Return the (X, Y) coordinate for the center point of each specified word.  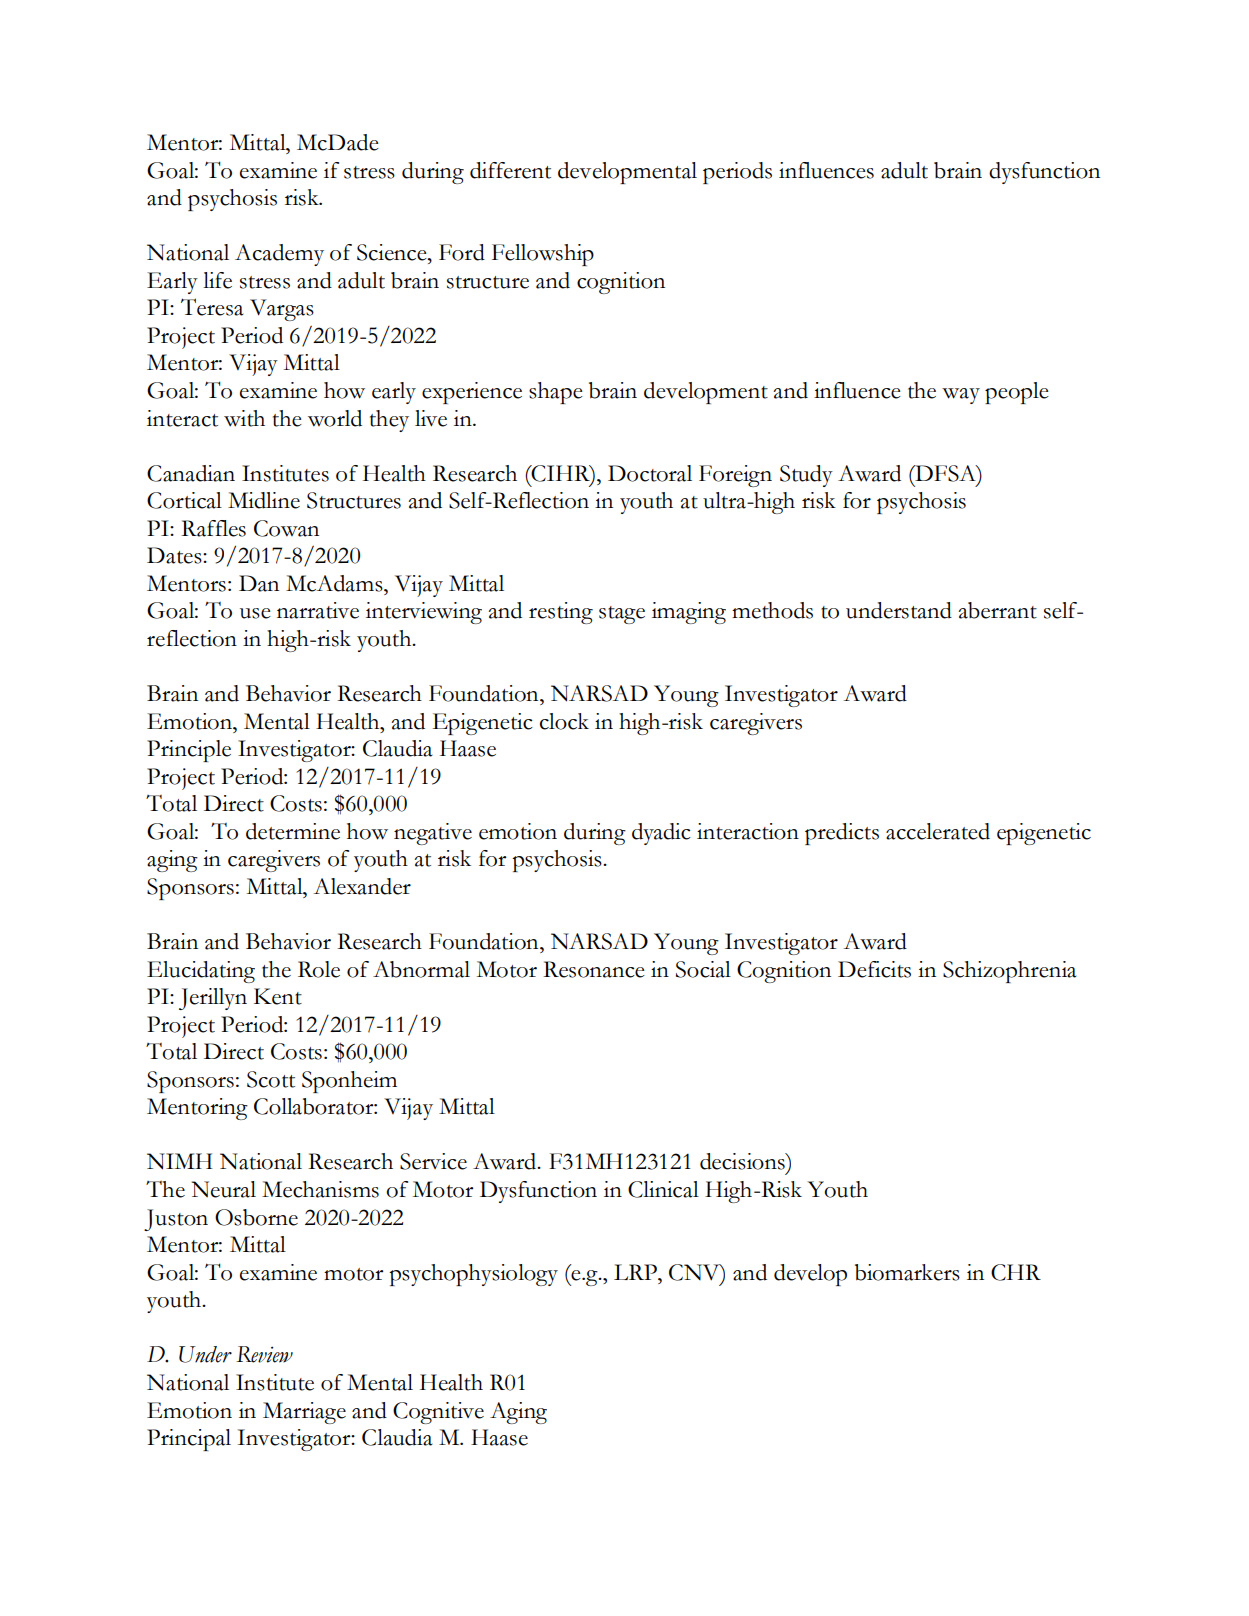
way (961, 396)
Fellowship (543, 255)
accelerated (938, 831)
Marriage (304, 1413)
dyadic (661, 834)
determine (293, 831)
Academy (279, 255)
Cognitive (438, 1413)
